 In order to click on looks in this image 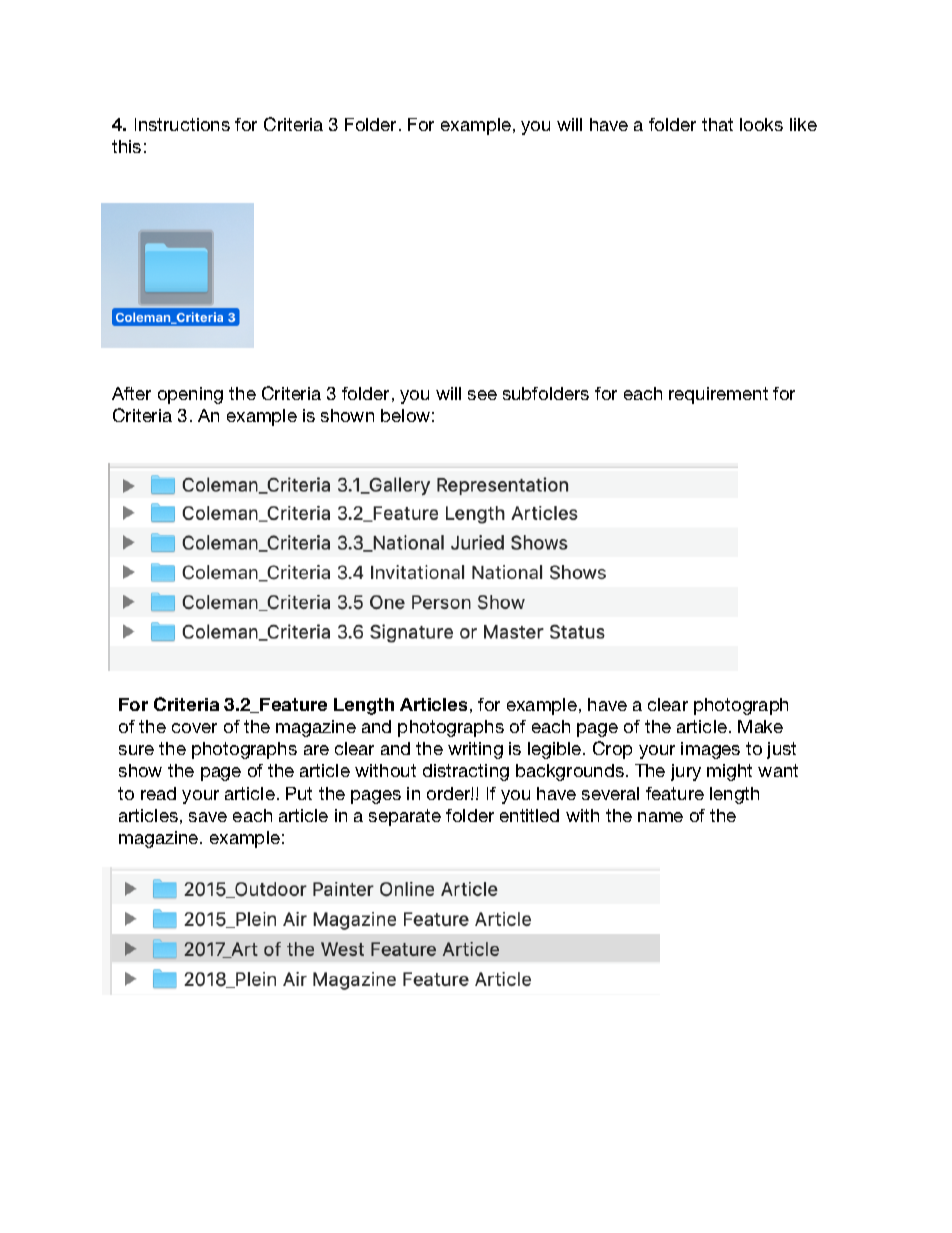, I will do `click(761, 124)`.
